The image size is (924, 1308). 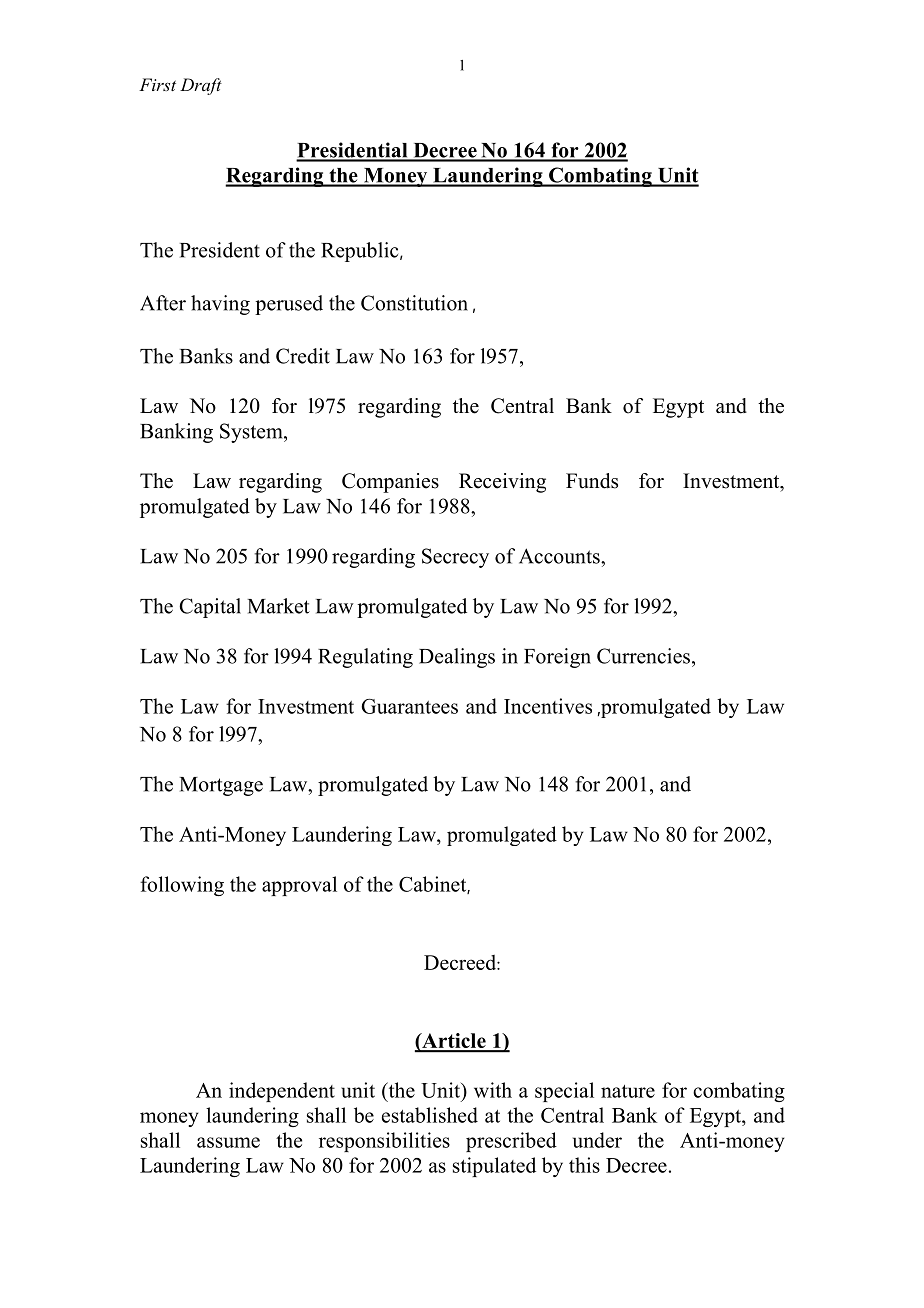 What do you see at coordinates (548, 706) in the screenshot?
I see `Incentives` at bounding box center [548, 706].
